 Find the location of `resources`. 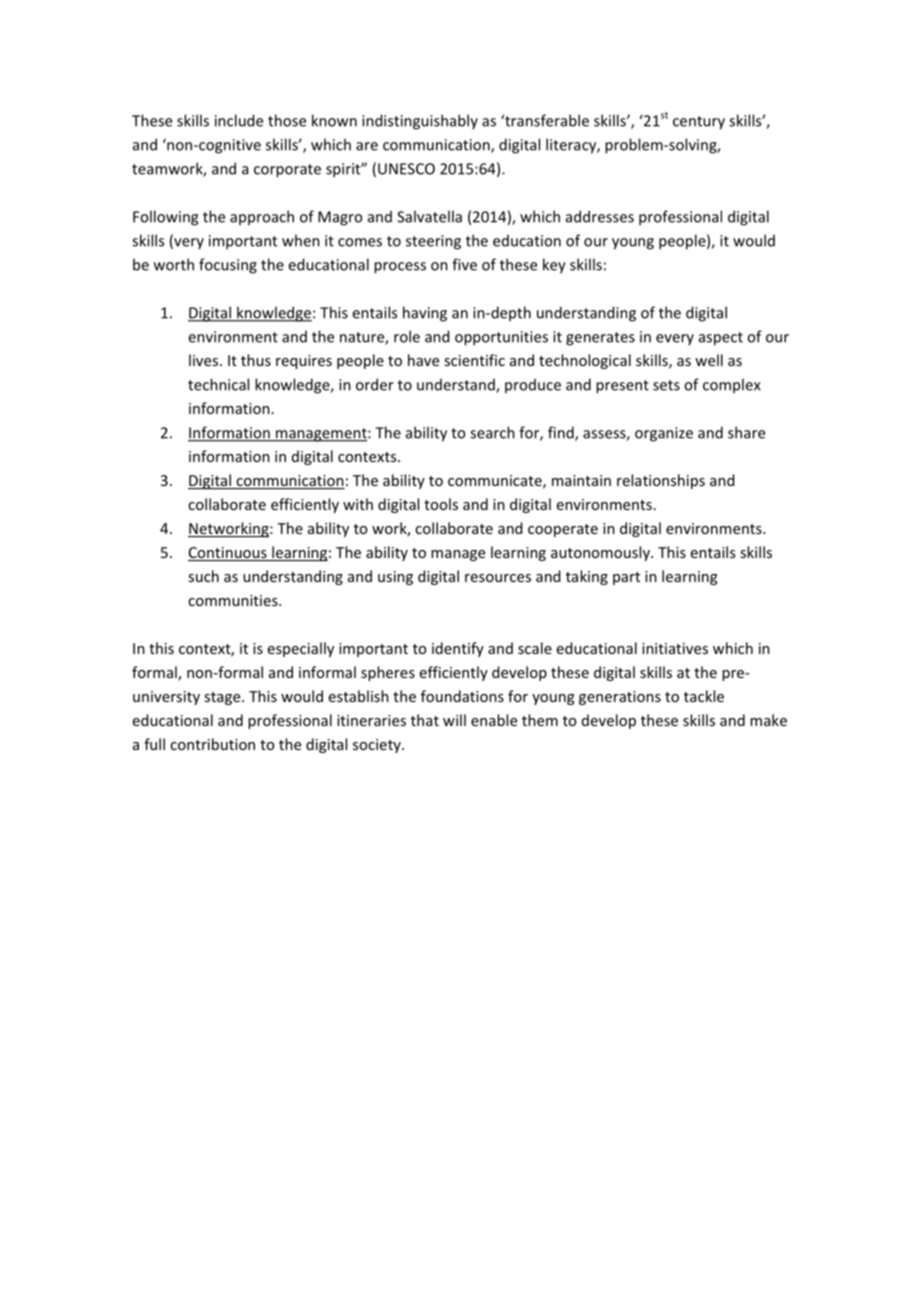

resources is located at coordinates (498, 578).
